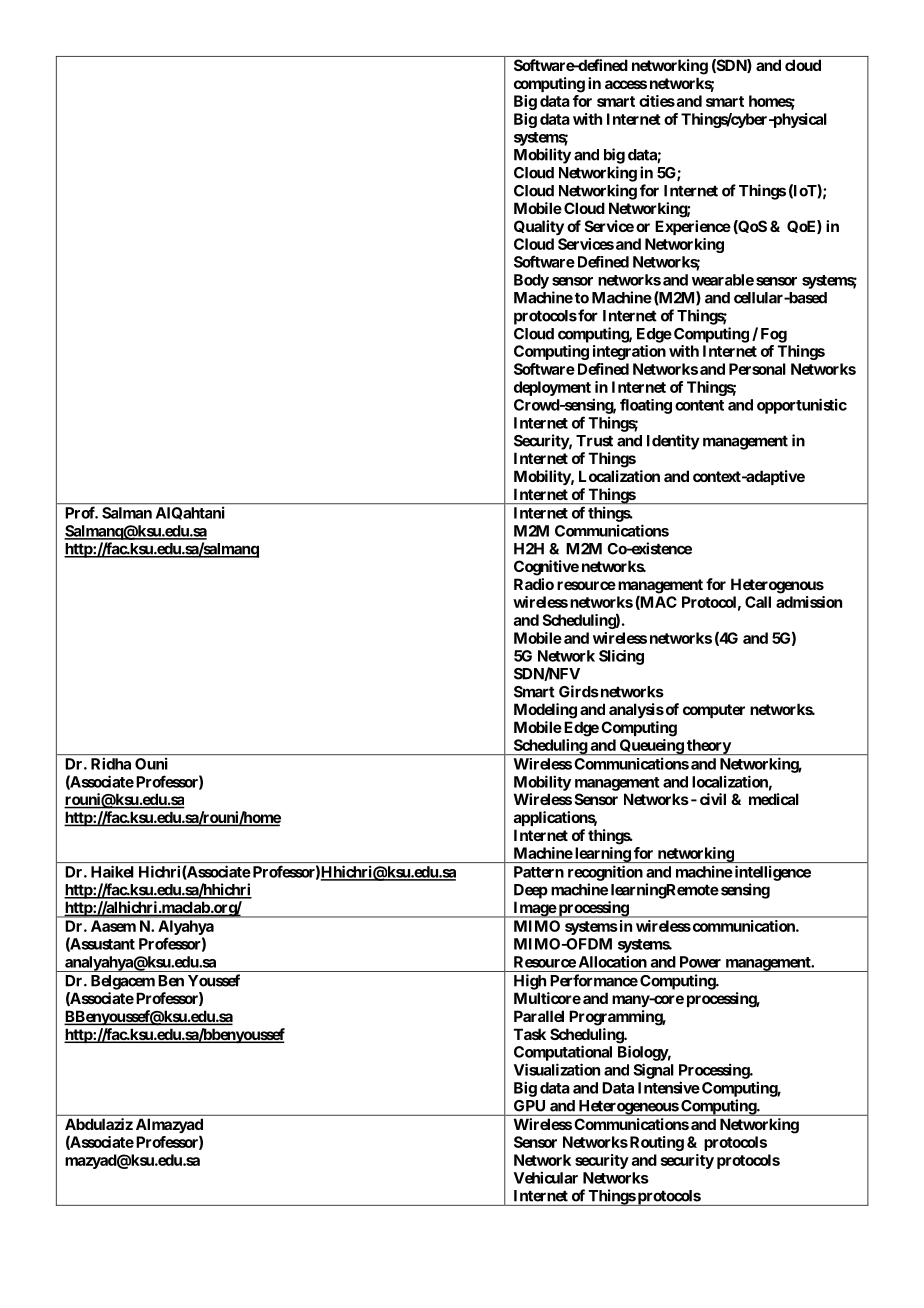  Describe the element at coordinates (655, 1143) in the page. I see `Routing` at that location.
